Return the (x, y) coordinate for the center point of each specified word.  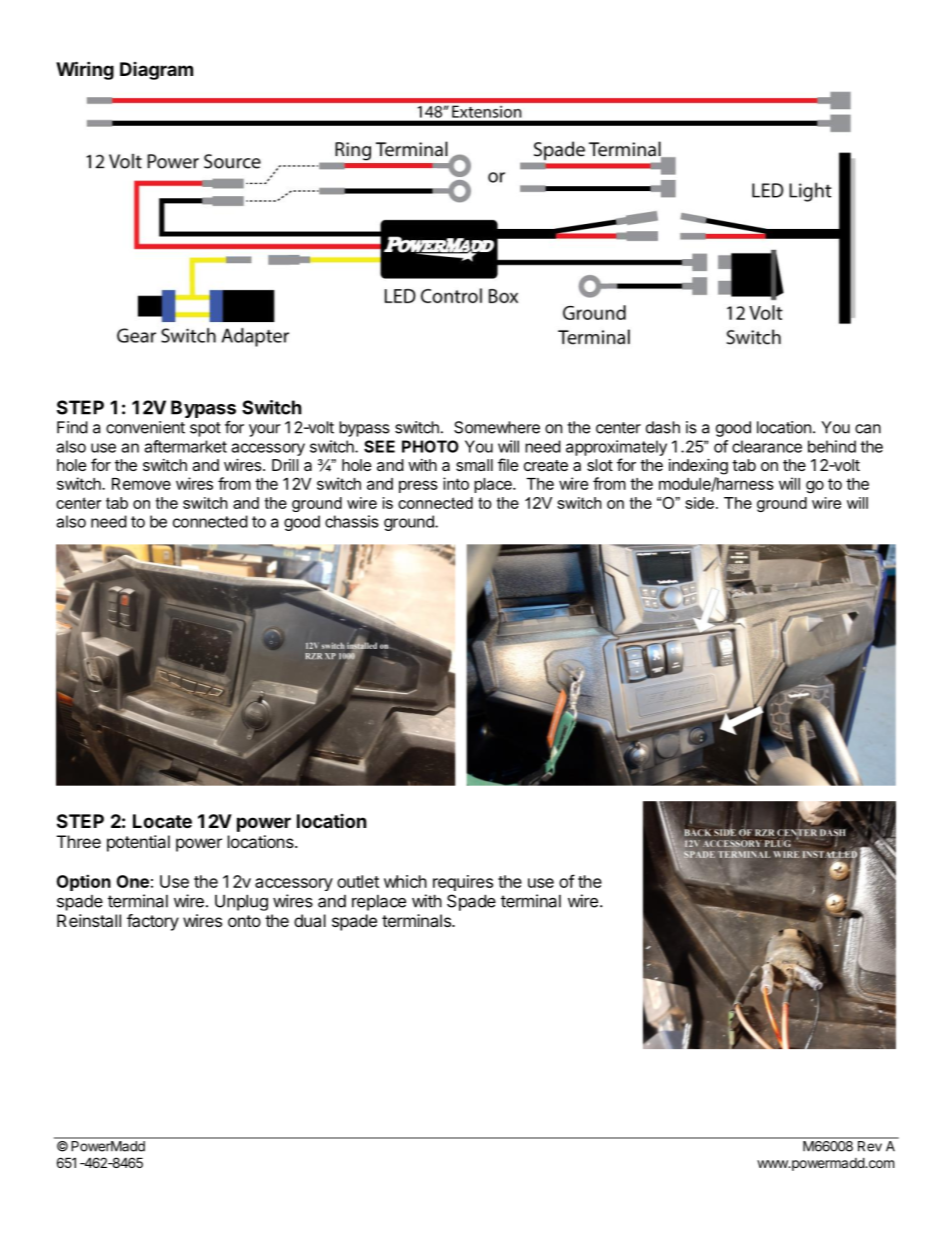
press (418, 486)
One (133, 881)
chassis (352, 521)
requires (463, 883)
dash (663, 427)
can (868, 429)
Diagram (156, 71)
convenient (145, 427)
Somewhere (497, 427)
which (405, 881)
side (699, 503)
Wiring (85, 70)
